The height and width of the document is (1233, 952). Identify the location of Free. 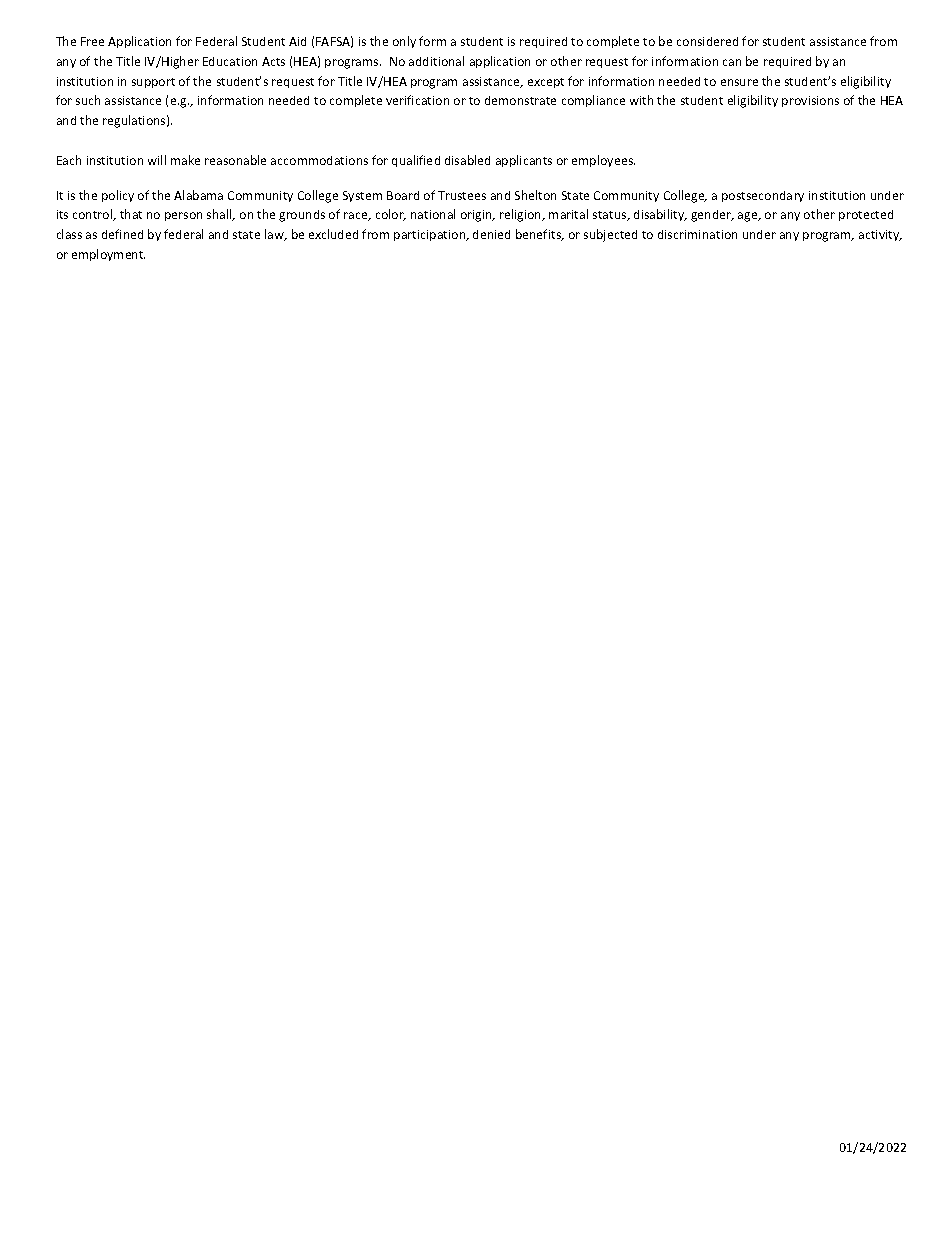
(92, 41).
